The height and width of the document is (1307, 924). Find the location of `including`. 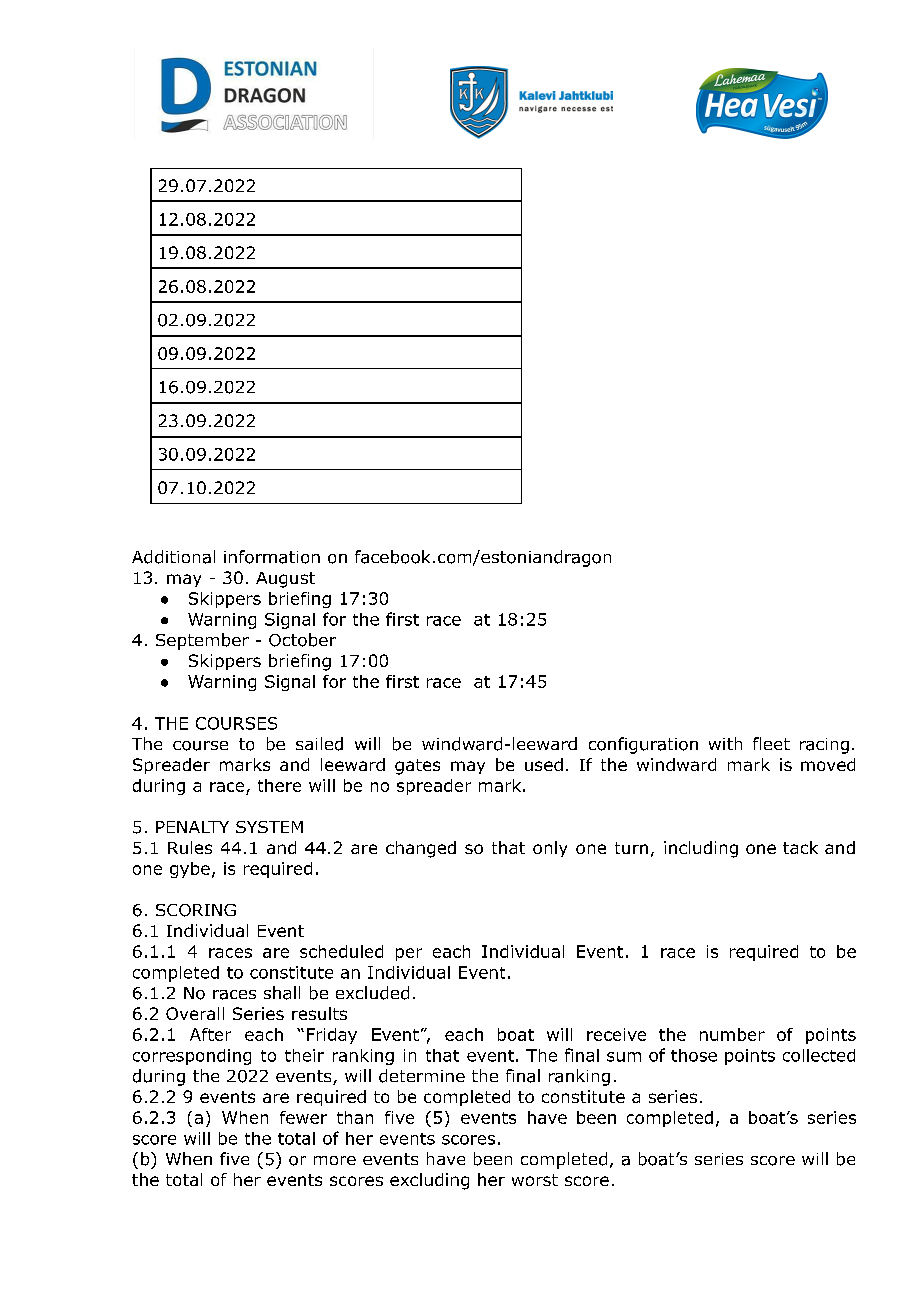

including is located at coordinates (701, 849).
